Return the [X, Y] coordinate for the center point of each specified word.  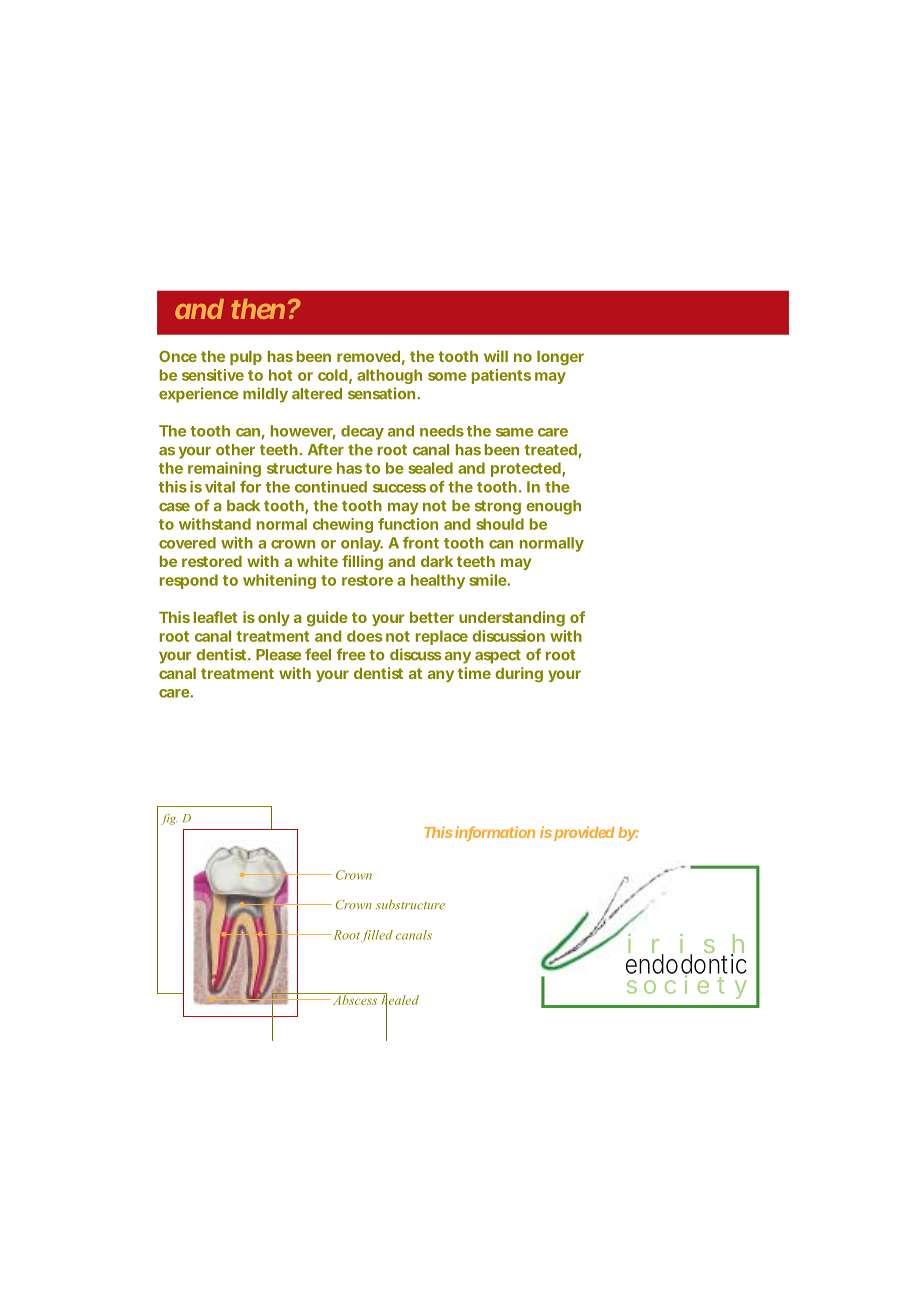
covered [187, 543]
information [495, 833]
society [687, 986]
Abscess [355, 999]
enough [553, 507]
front [421, 543]
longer [560, 358]
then [258, 309]
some [447, 376]
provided [584, 833]
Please [278, 655]
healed [399, 1000]
